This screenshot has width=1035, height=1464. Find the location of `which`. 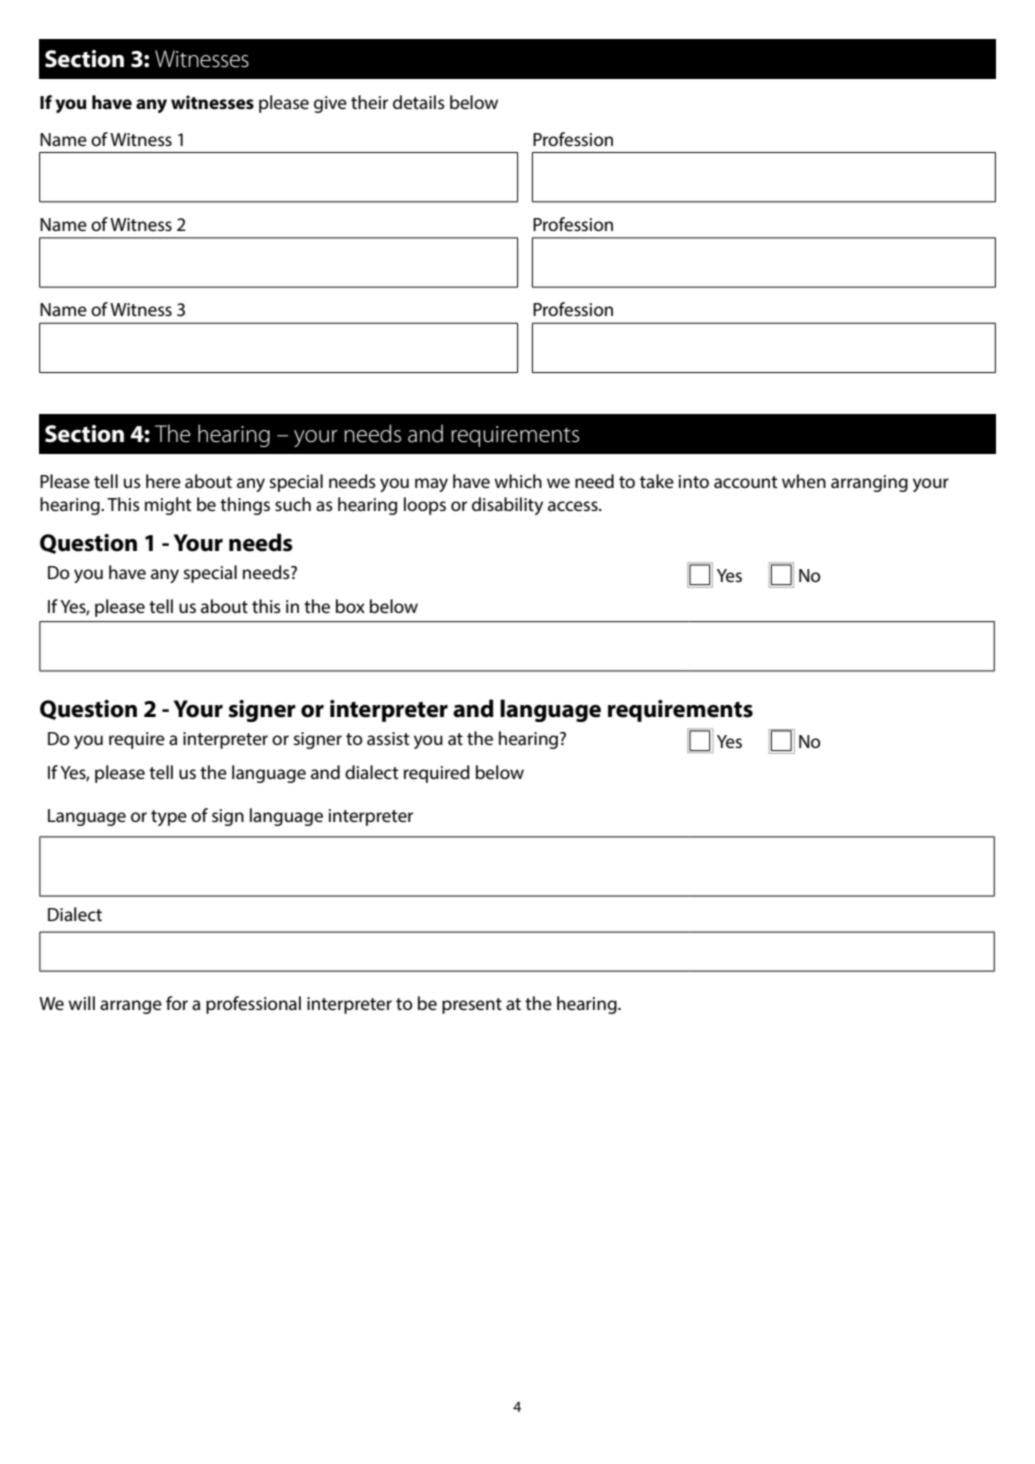

which is located at coordinates (518, 481).
